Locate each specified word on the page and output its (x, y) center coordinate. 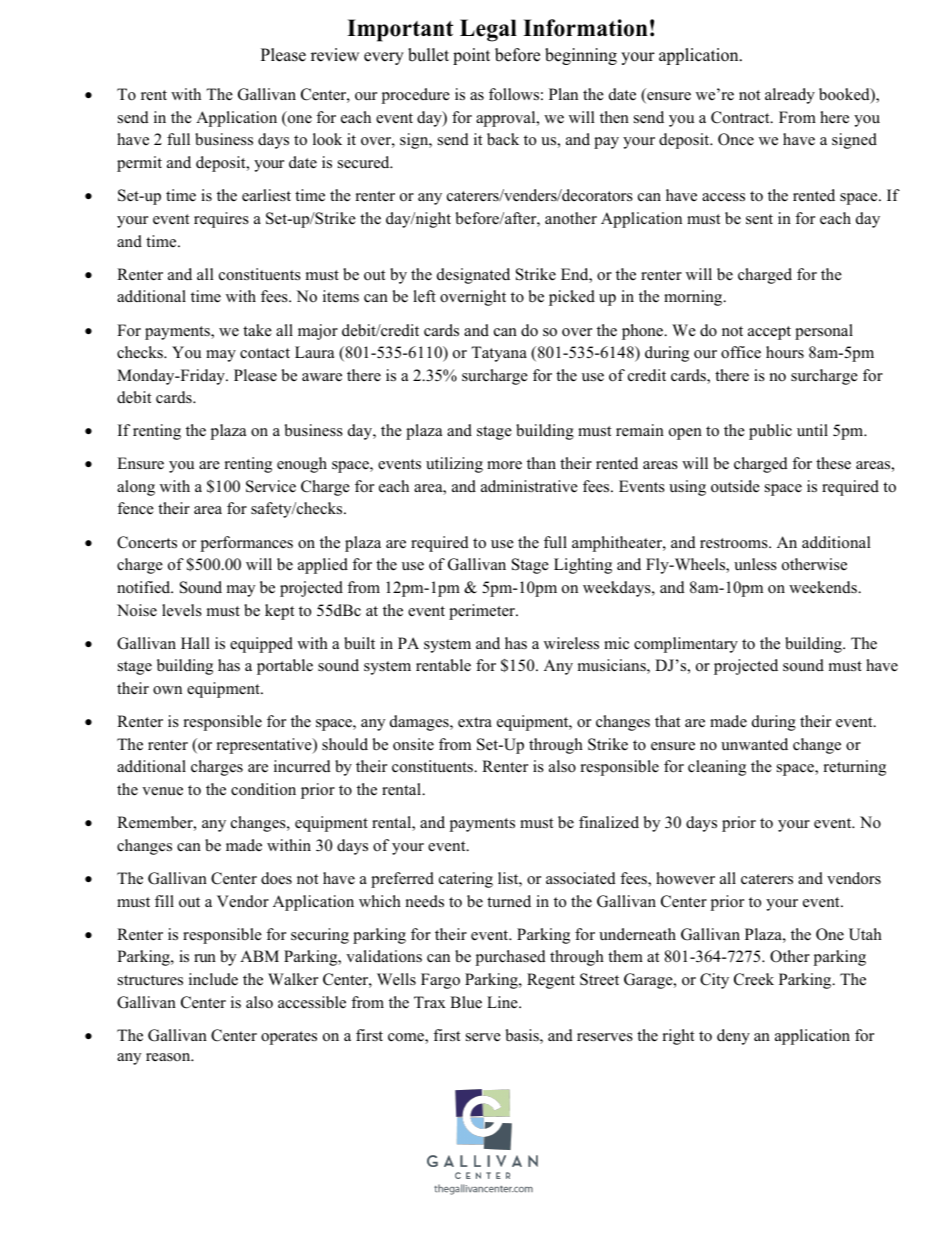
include (213, 979)
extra (475, 722)
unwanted (754, 744)
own (167, 690)
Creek (754, 979)
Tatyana (499, 354)
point (471, 56)
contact (265, 353)
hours (785, 352)
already (790, 96)
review (335, 55)
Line (503, 1002)
